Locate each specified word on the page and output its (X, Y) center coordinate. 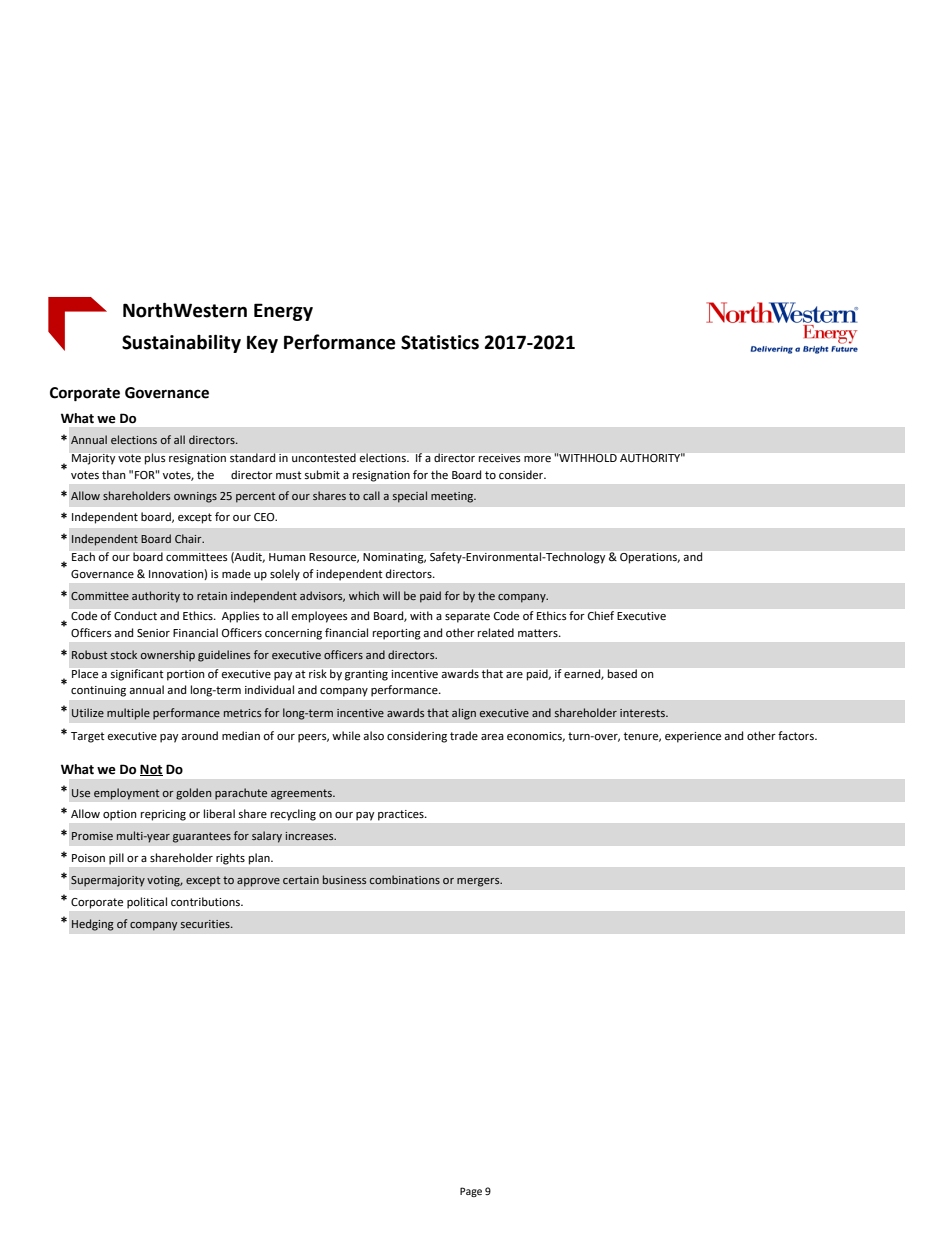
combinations (405, 879)
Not (151, 770)
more (537, 459)
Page (471, 1192)
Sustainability (181, 343)
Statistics (440, 342)
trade (464, 735)
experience (693, 737)
